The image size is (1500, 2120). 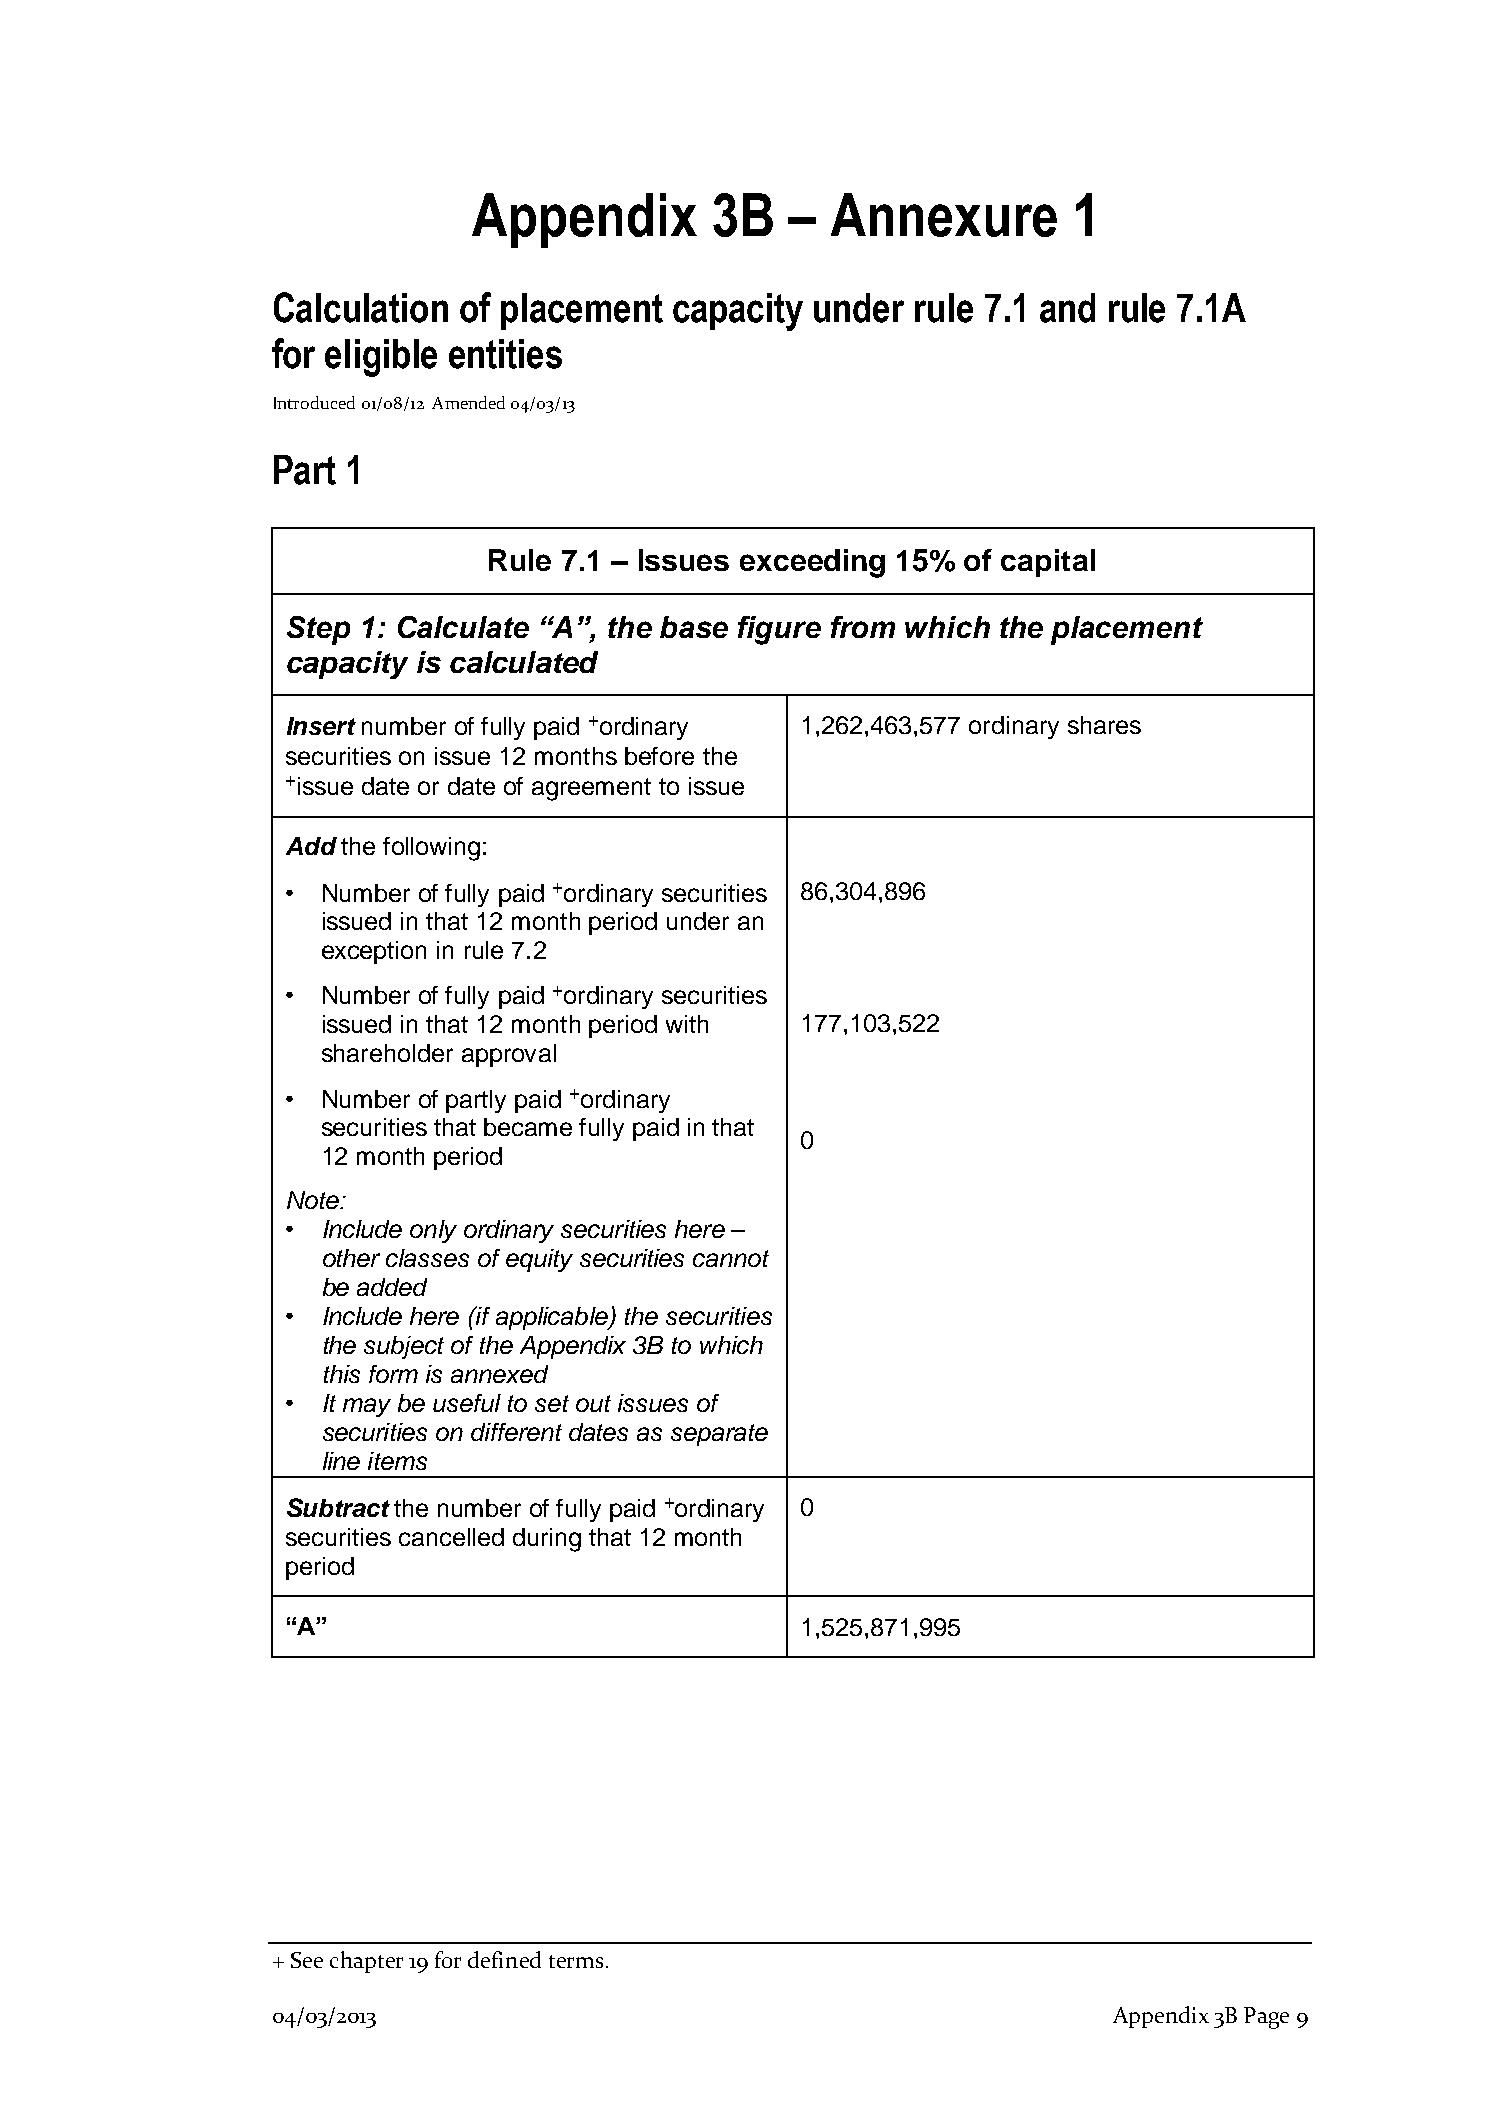 I want to click on shares, so click(x=1104, y=725).
